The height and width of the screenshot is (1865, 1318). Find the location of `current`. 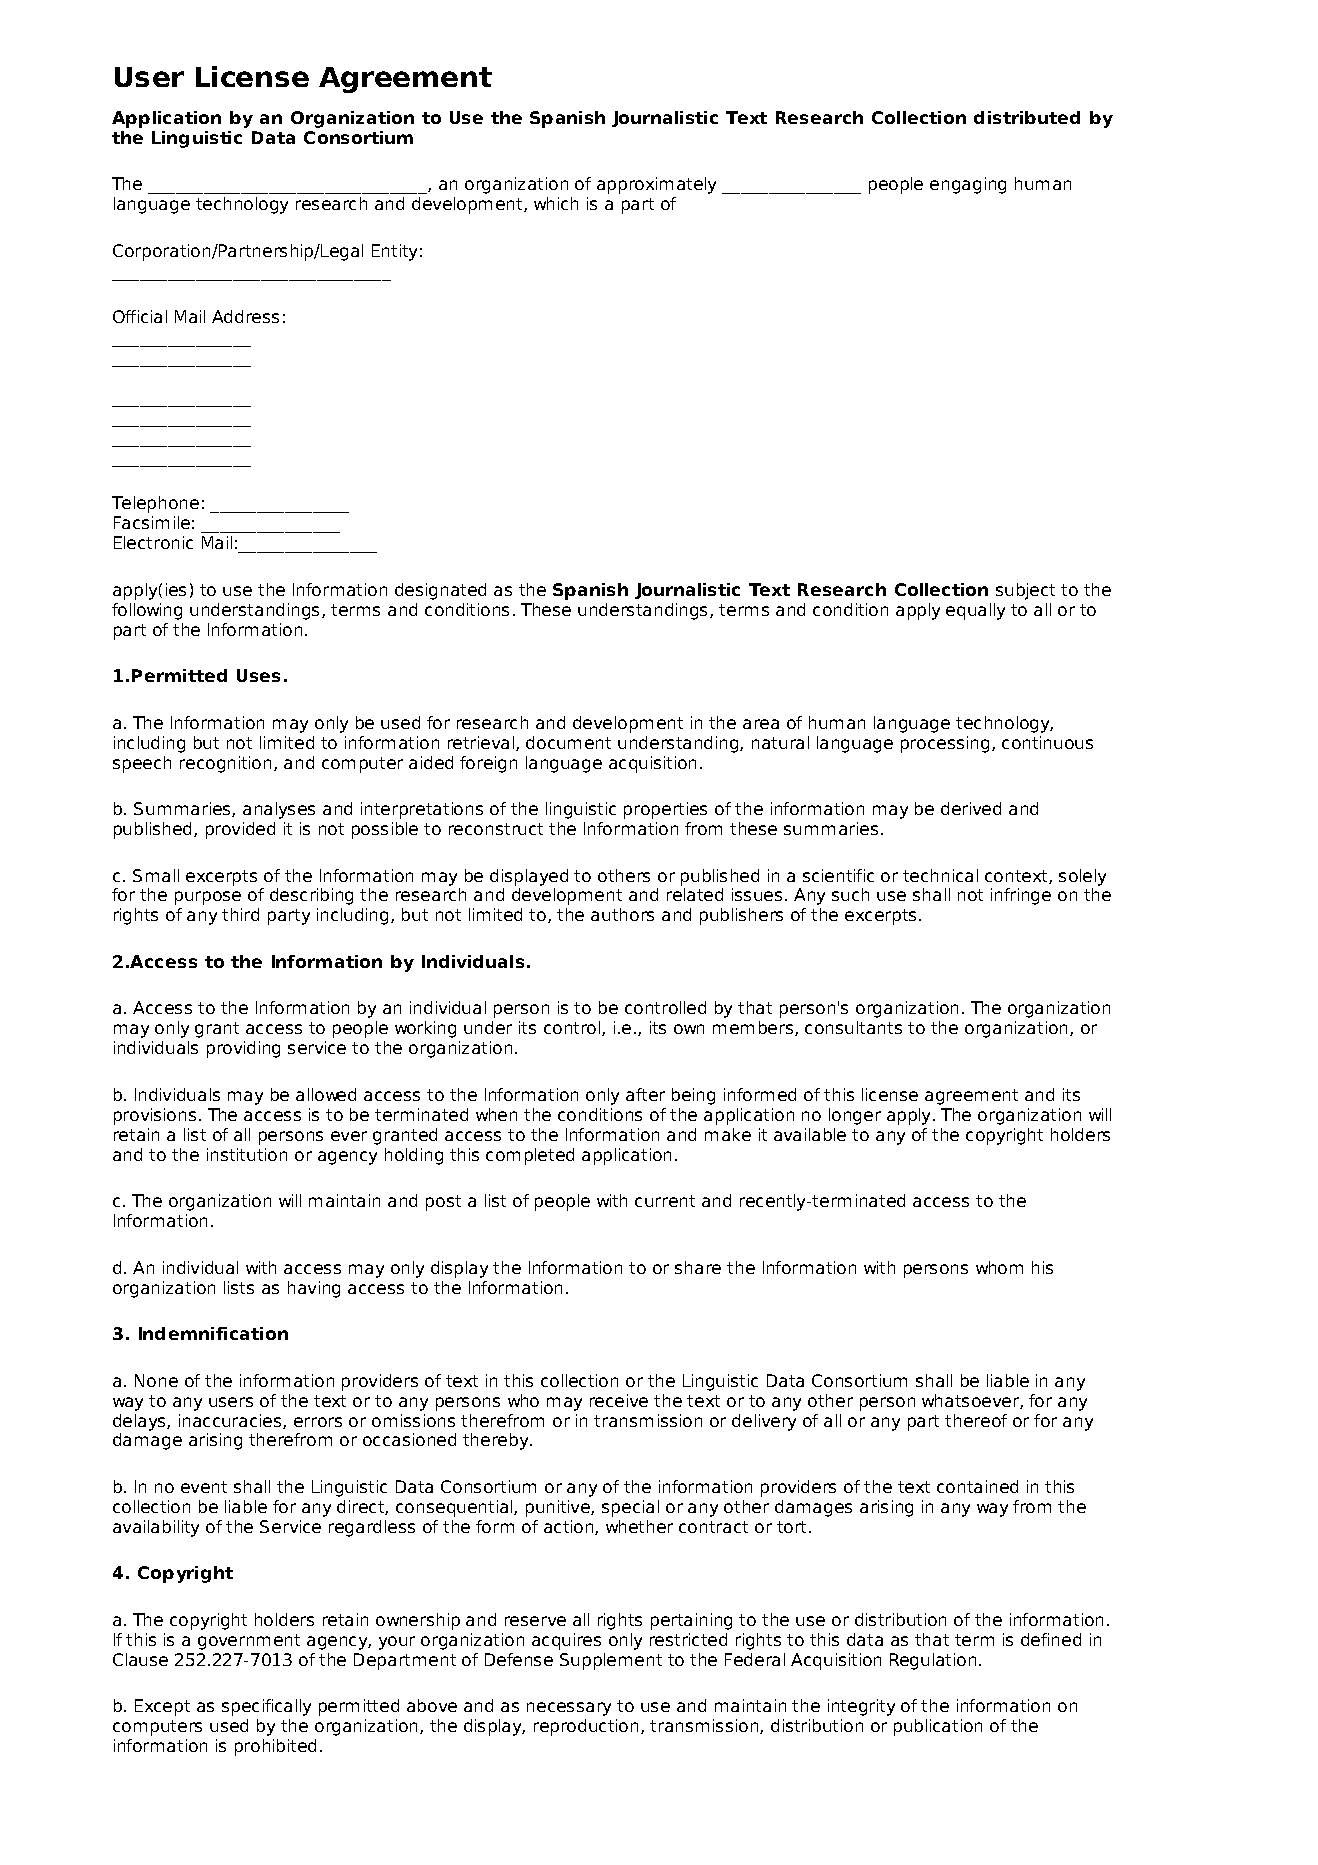

current is located at coordinates (665, 1201).
